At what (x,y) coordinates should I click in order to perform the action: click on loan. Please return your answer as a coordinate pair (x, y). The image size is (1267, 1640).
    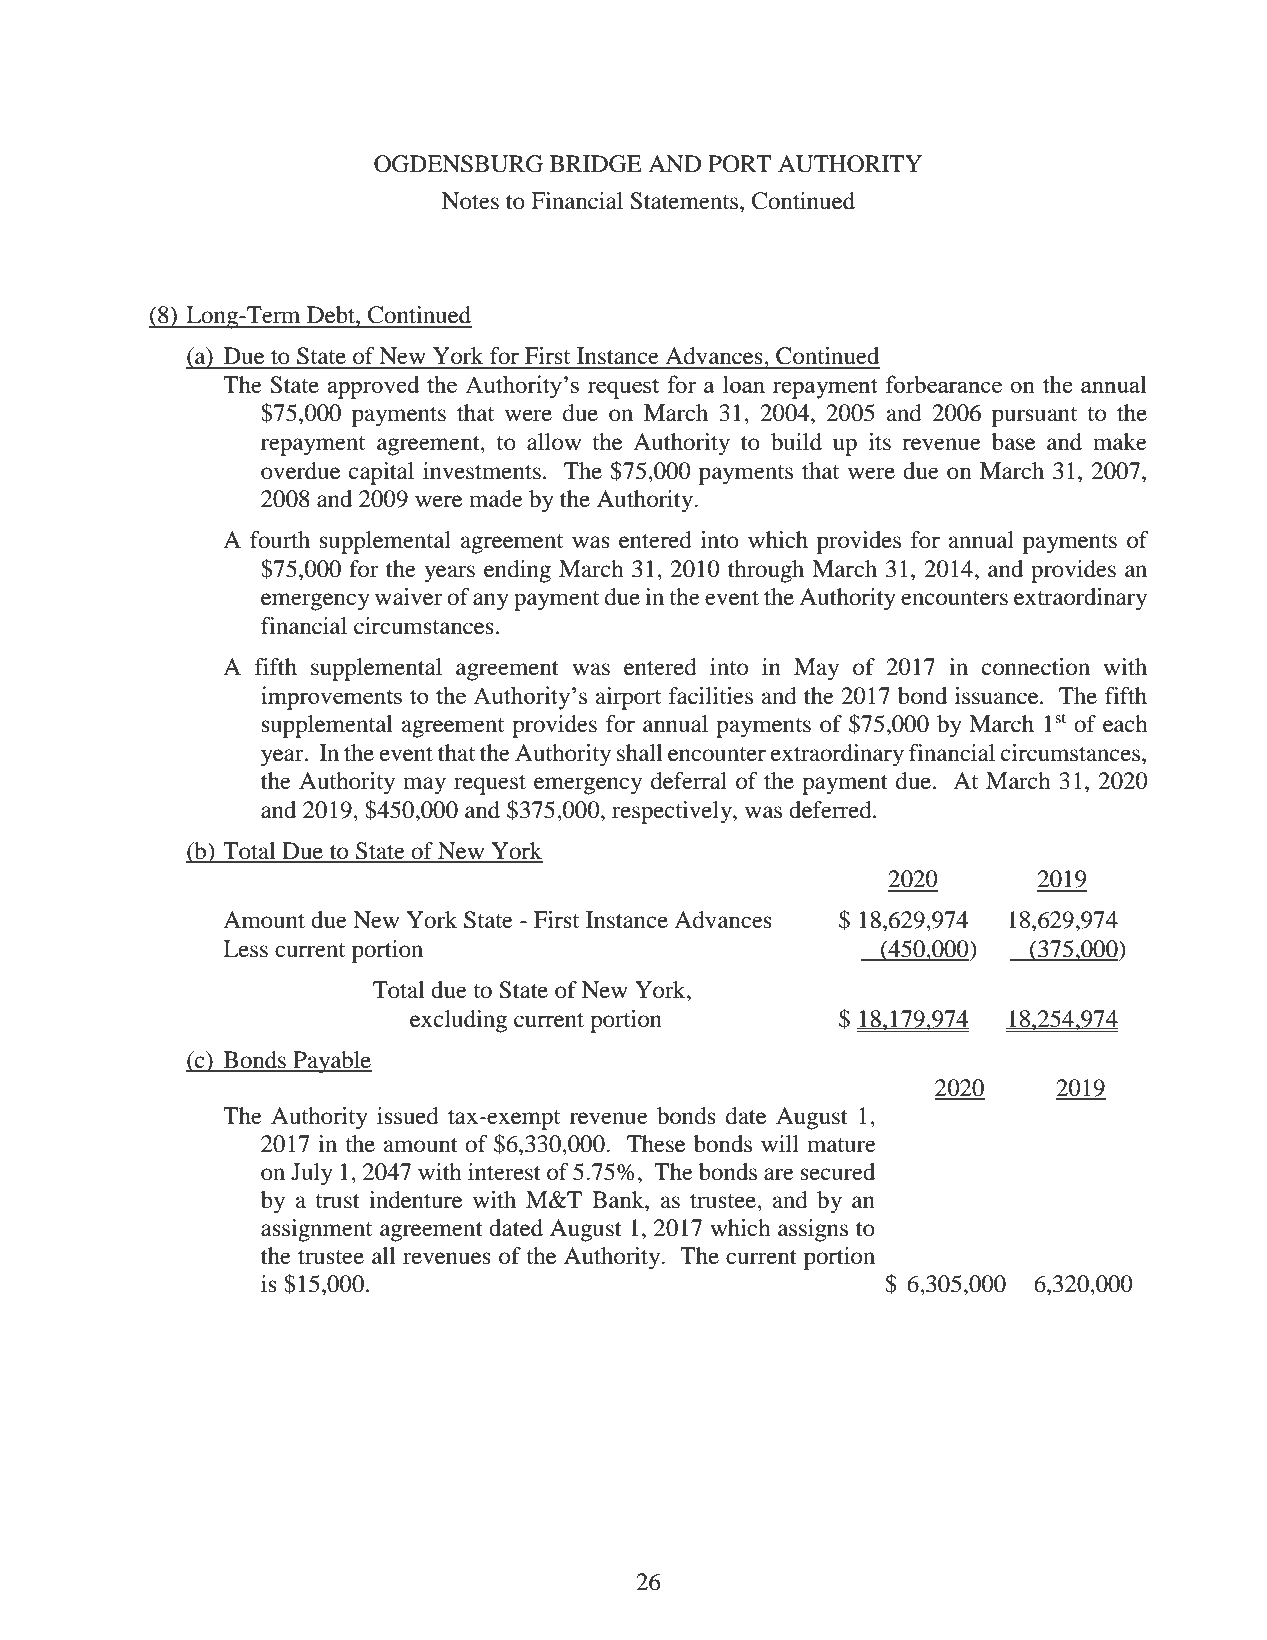
    Looking at the image, I should click on (744, 384).
